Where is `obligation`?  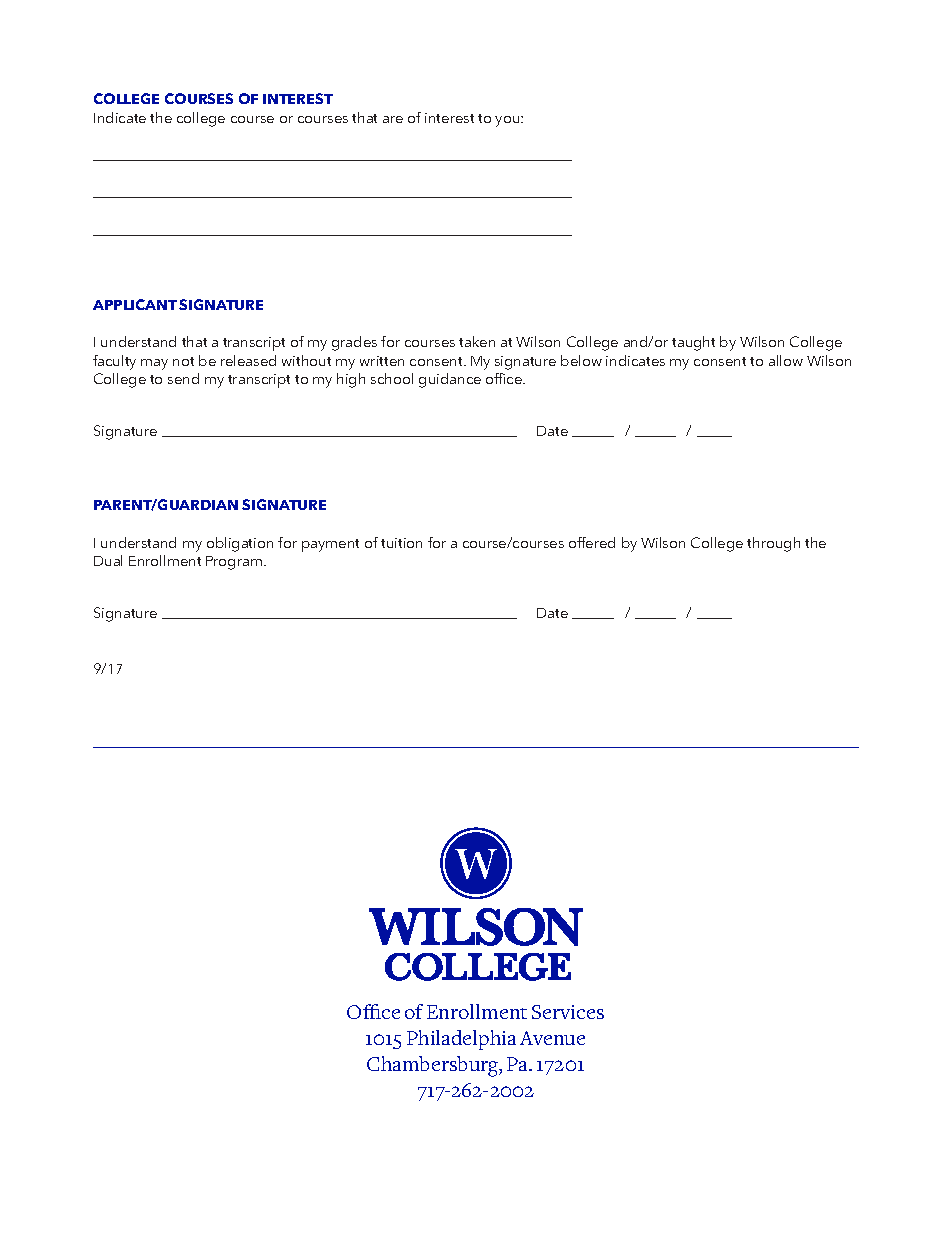 obligation is located at coordinates (240, 544).
